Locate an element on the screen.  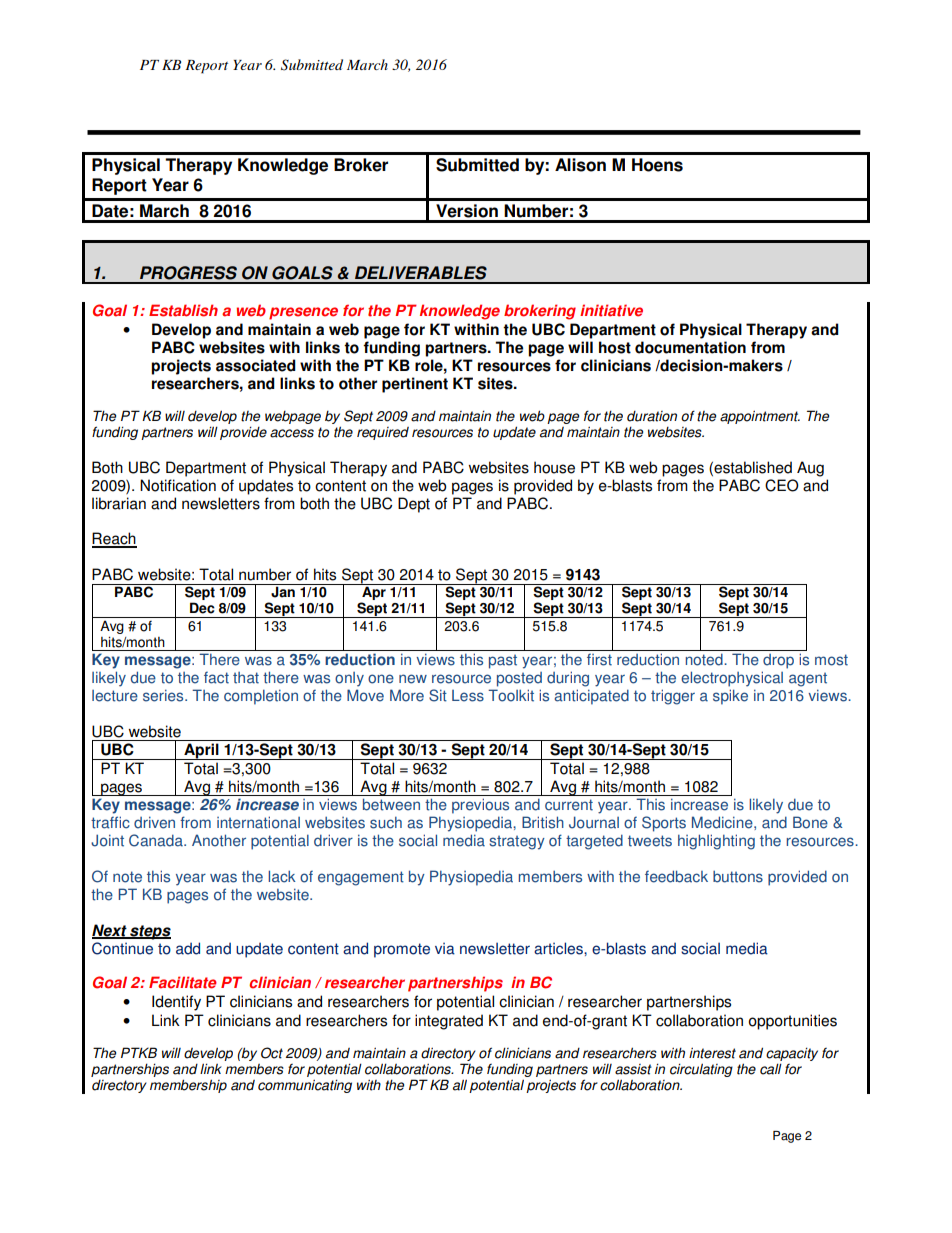
Oct is located at coordinates (272, 1053).
